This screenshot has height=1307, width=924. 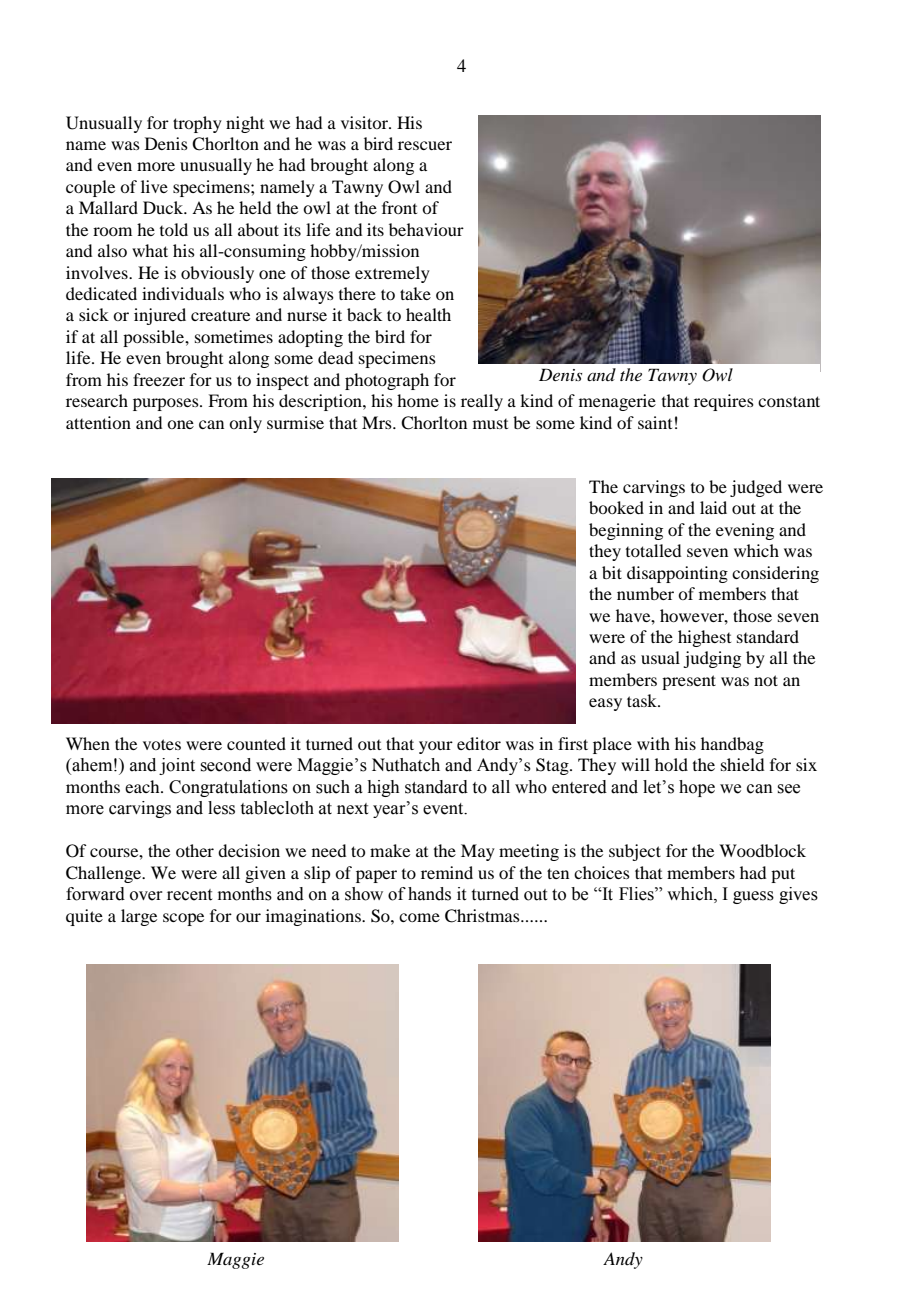 What do you see at coordinates (415, 293) in the screenshot?
I see `take` at bounding box center [415, 293].
